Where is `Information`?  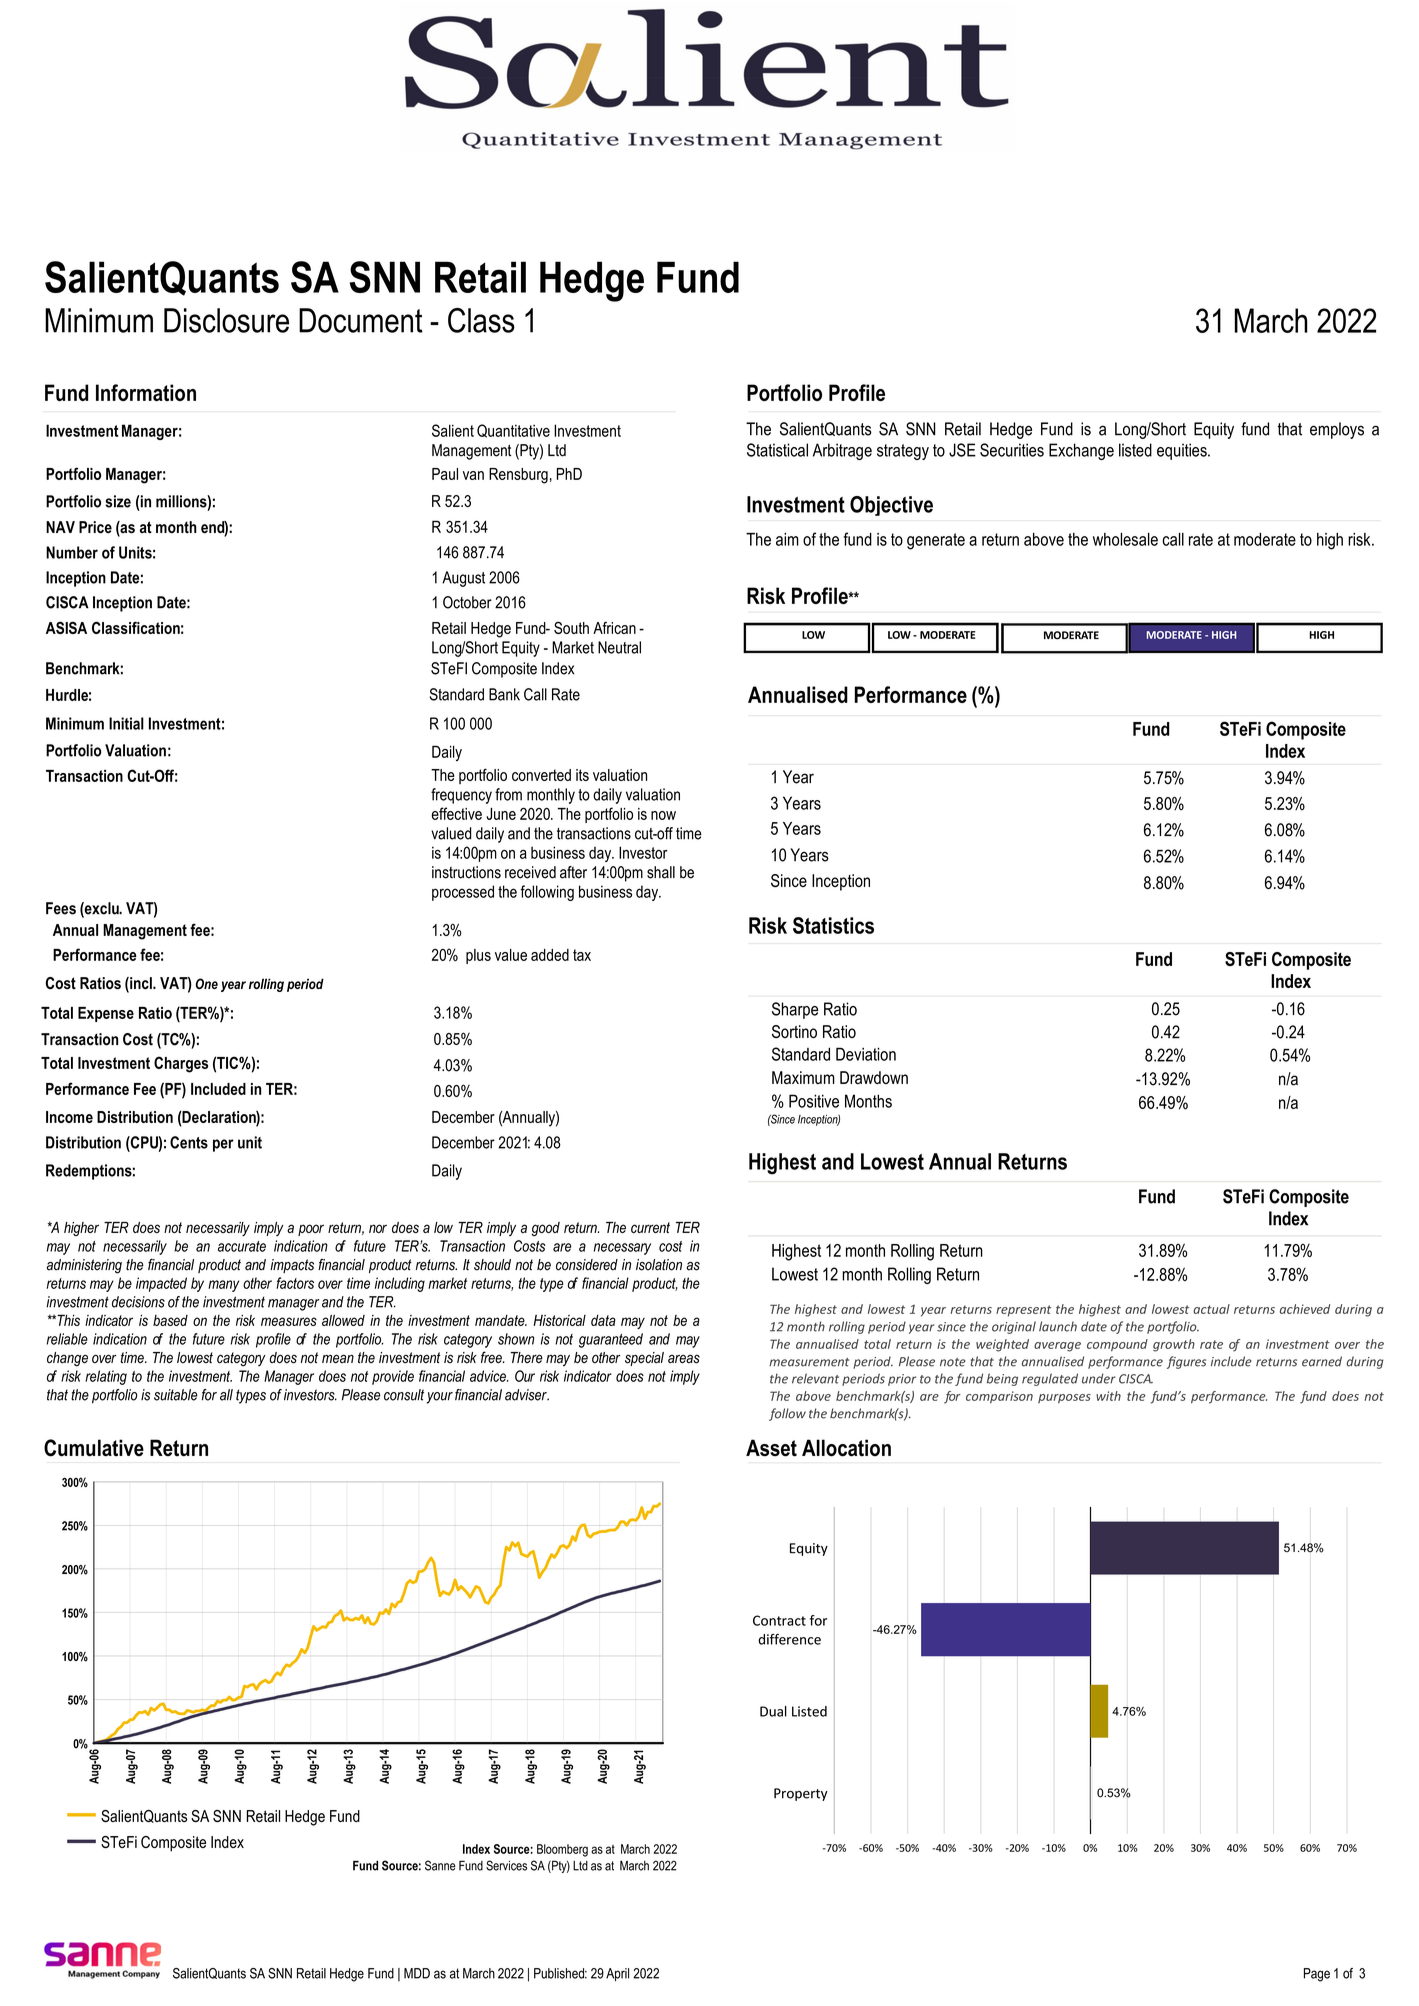
Information is located at coordinates (146, 392).
